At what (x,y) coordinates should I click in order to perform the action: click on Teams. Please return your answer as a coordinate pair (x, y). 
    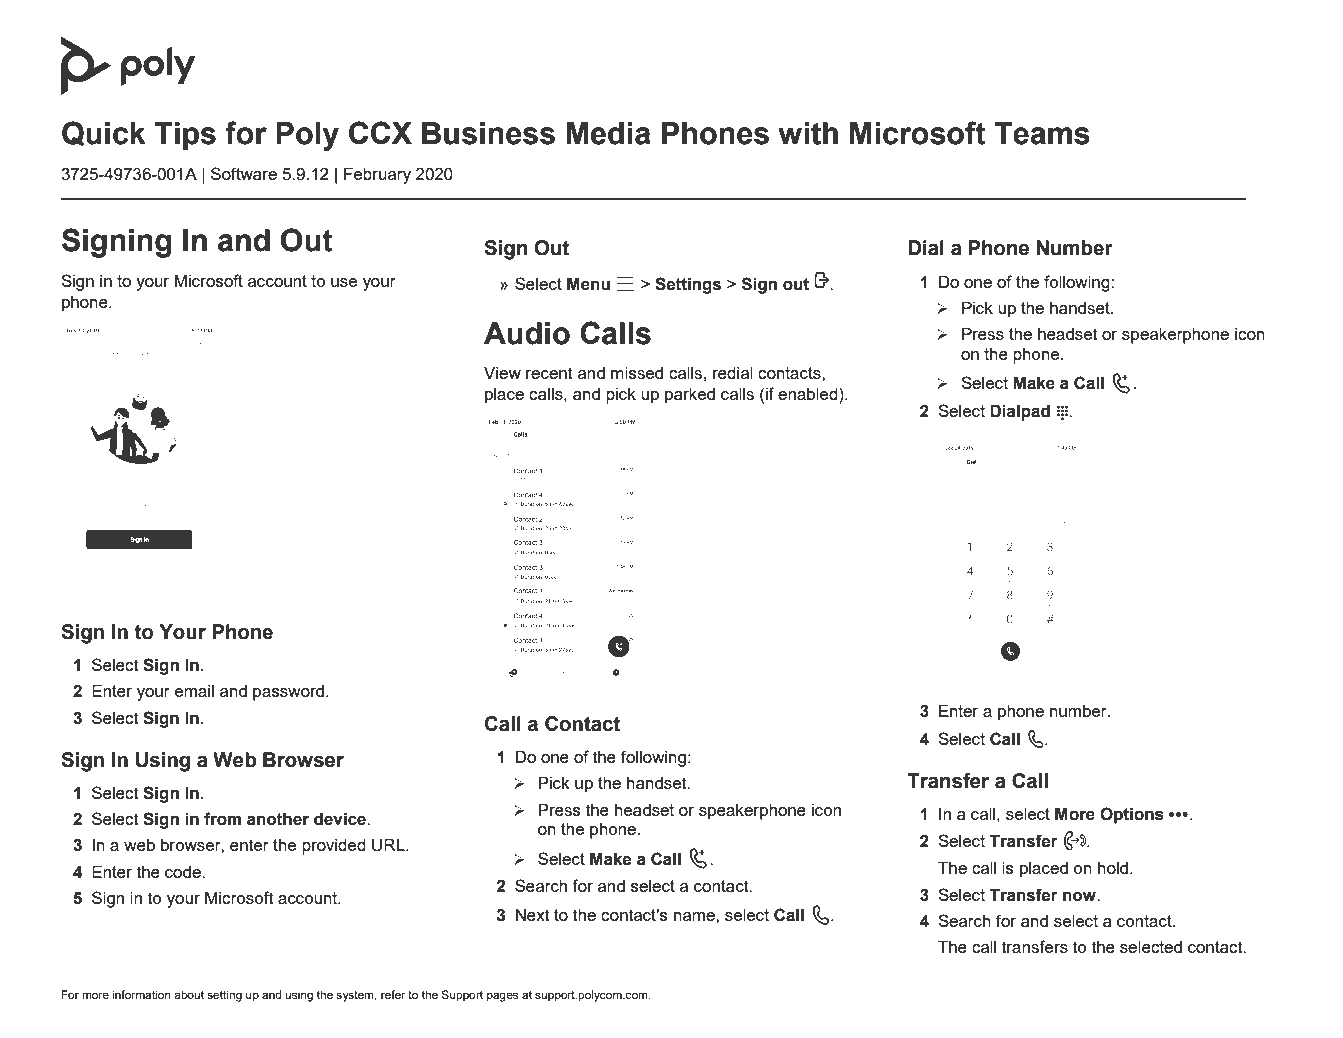
    Looking at the image, I should click on (1042, 133).
